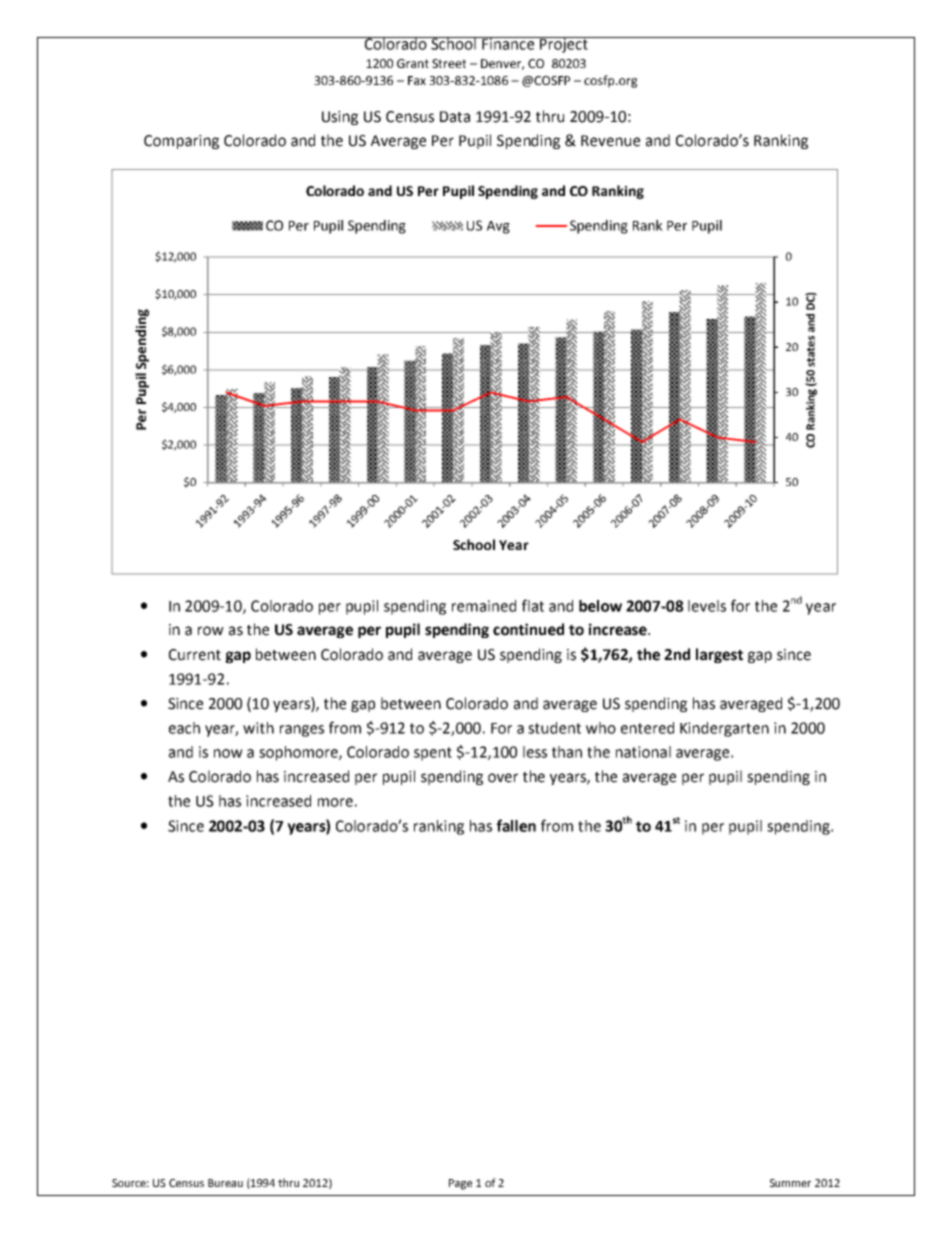 Image resolution: width=952 pixels, height=1233 pixels. Describe the element at coordinates (707, 606) in the document. I see `levels` at that location.
